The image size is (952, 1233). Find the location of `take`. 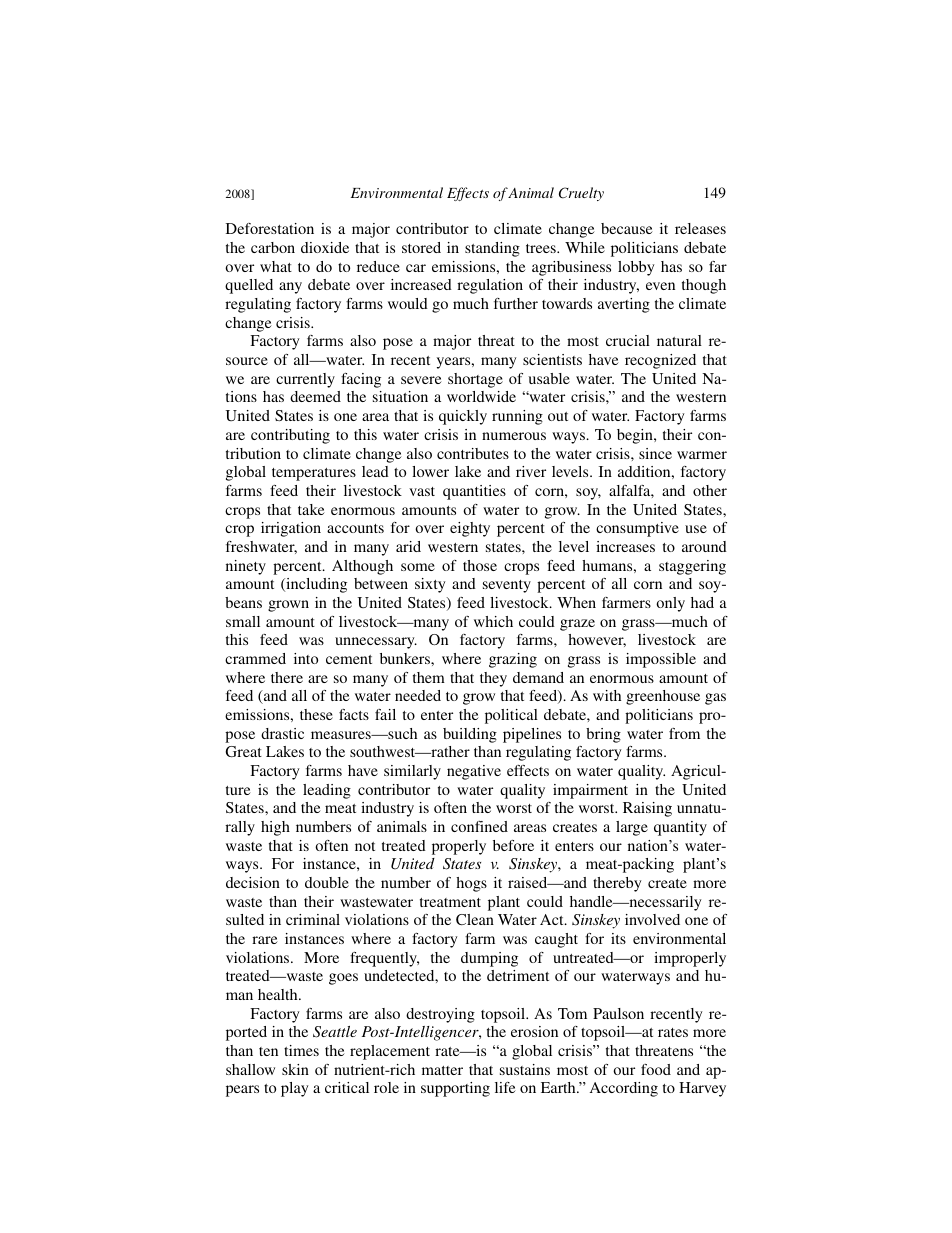

take is located at coordinates (311, 509).
